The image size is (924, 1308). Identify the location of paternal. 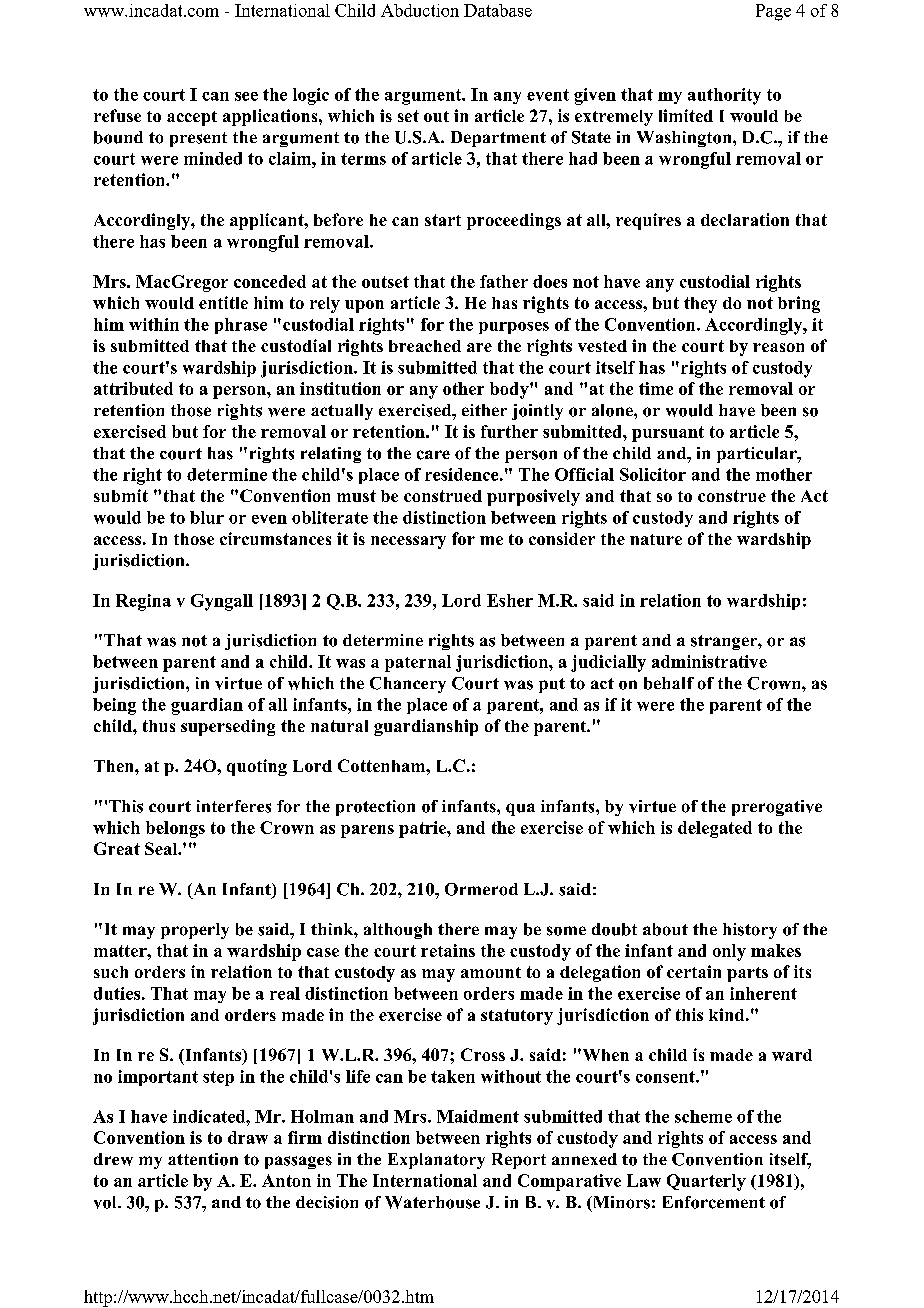
(418, 663).
